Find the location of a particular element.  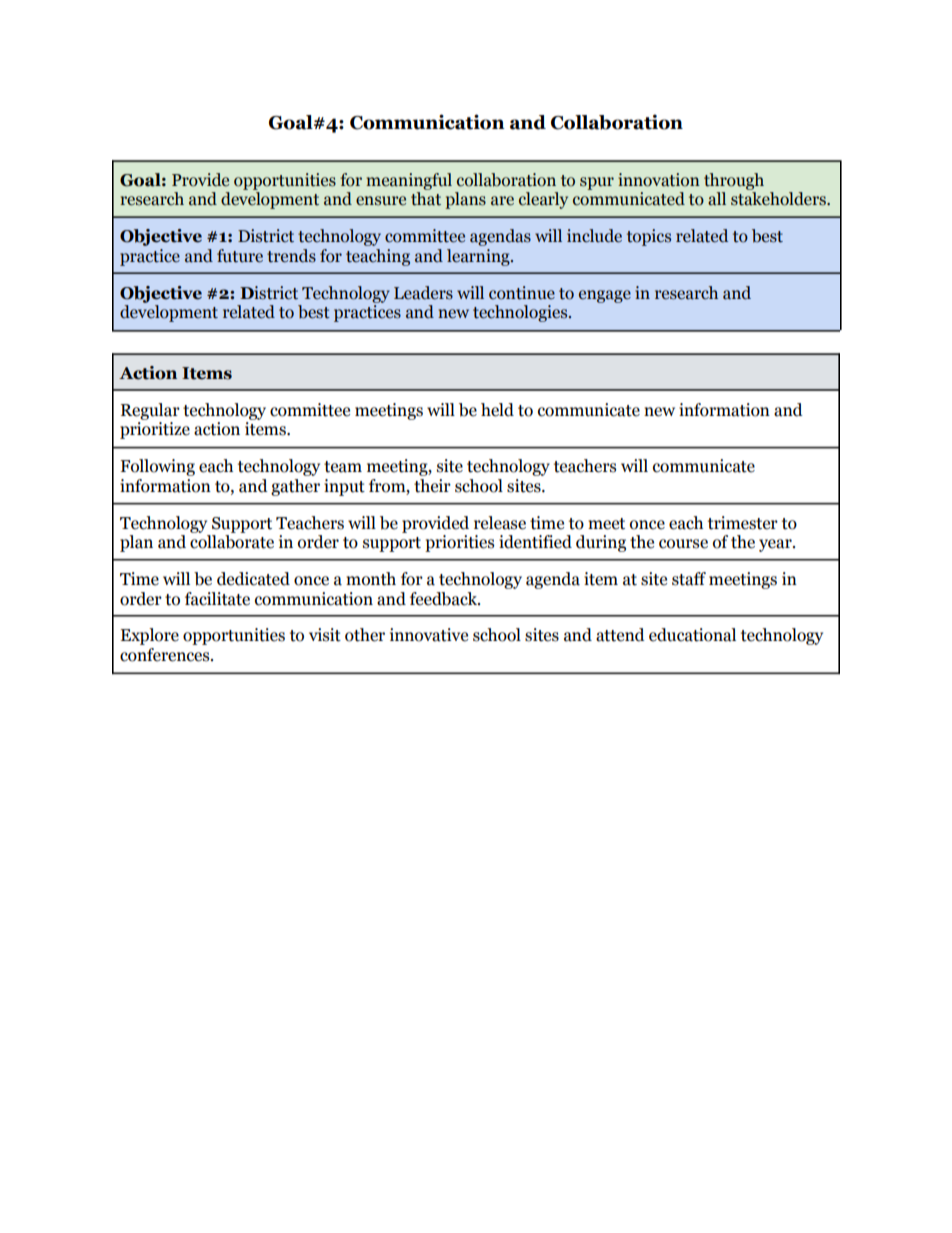

ensure is located at coordinates (381, 201).
